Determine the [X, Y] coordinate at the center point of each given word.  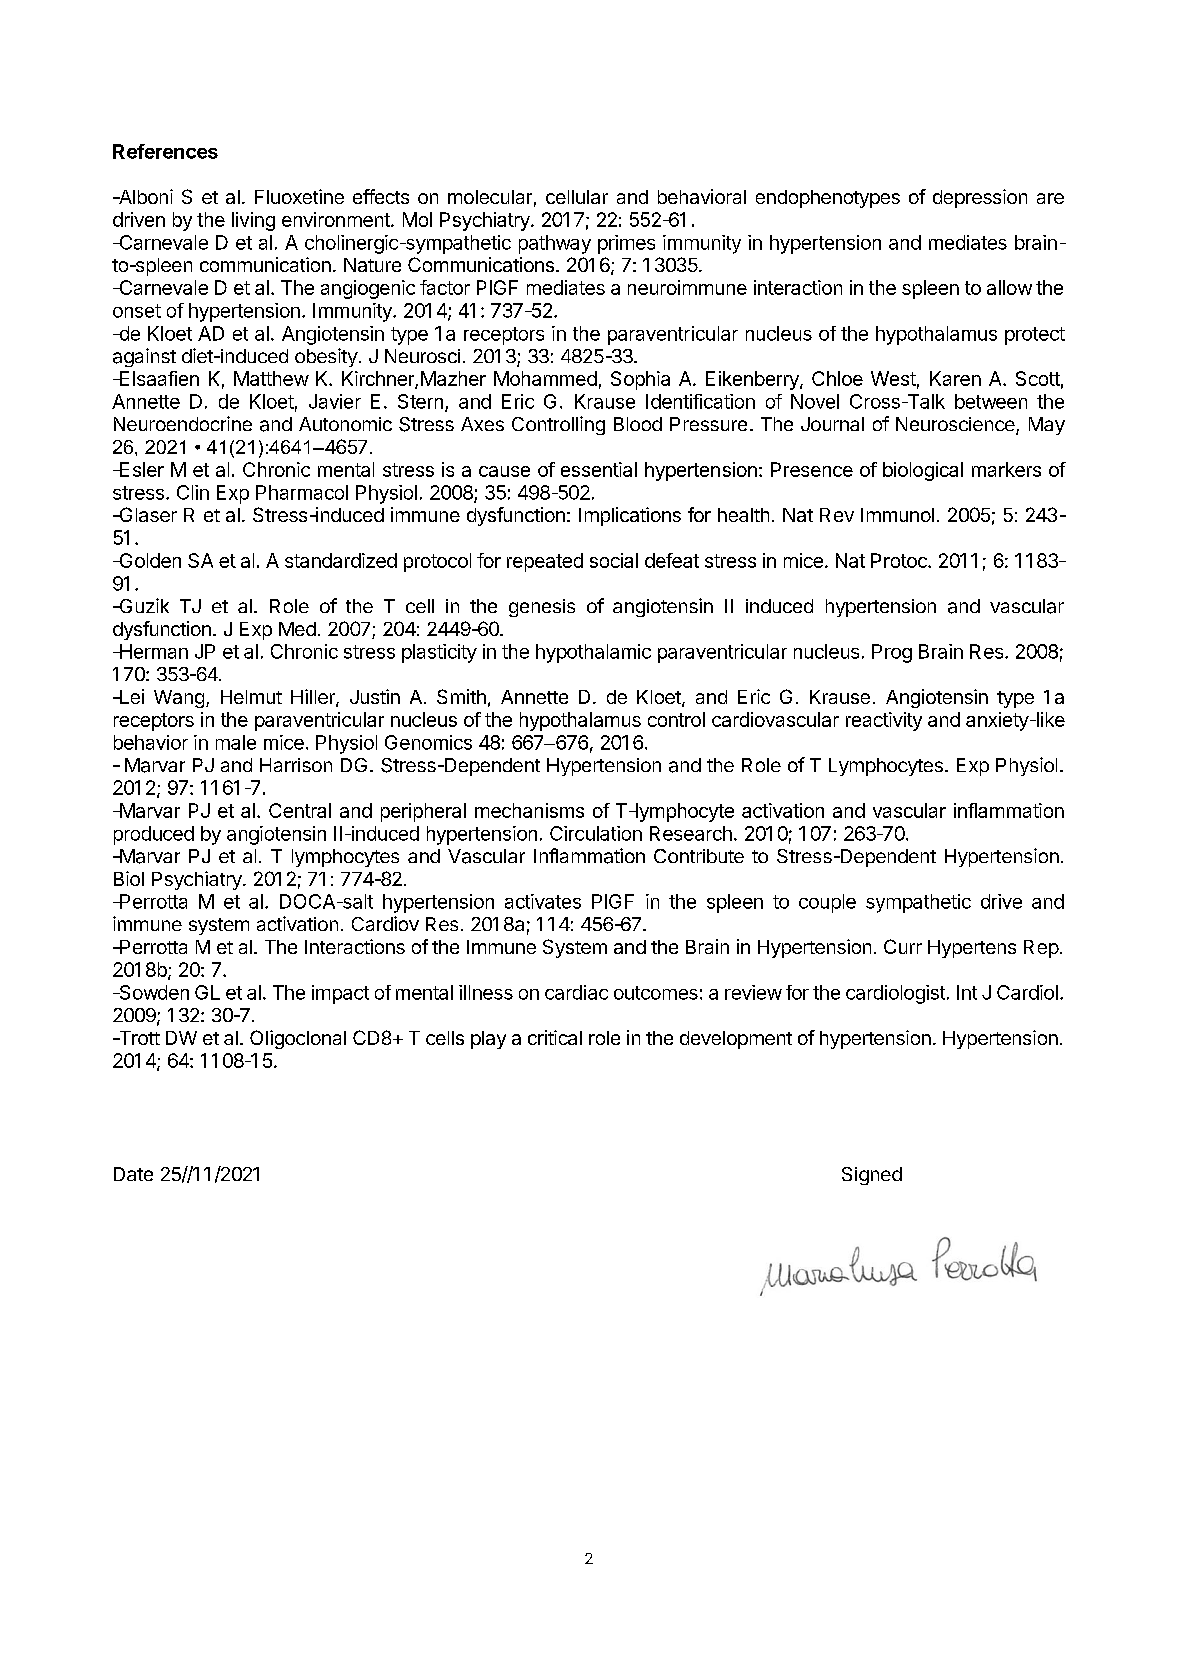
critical [555, 1037]
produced [154, 835]
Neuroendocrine [183, 423]
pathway [555, 244]
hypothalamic [593, 653]
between [991, 401]
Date [133, 1174]
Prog [892, 653]
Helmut [251, 697]
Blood [638, 424]
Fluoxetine [299, 196]
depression [980, 198]
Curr [903, 946]
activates [543, 901]
